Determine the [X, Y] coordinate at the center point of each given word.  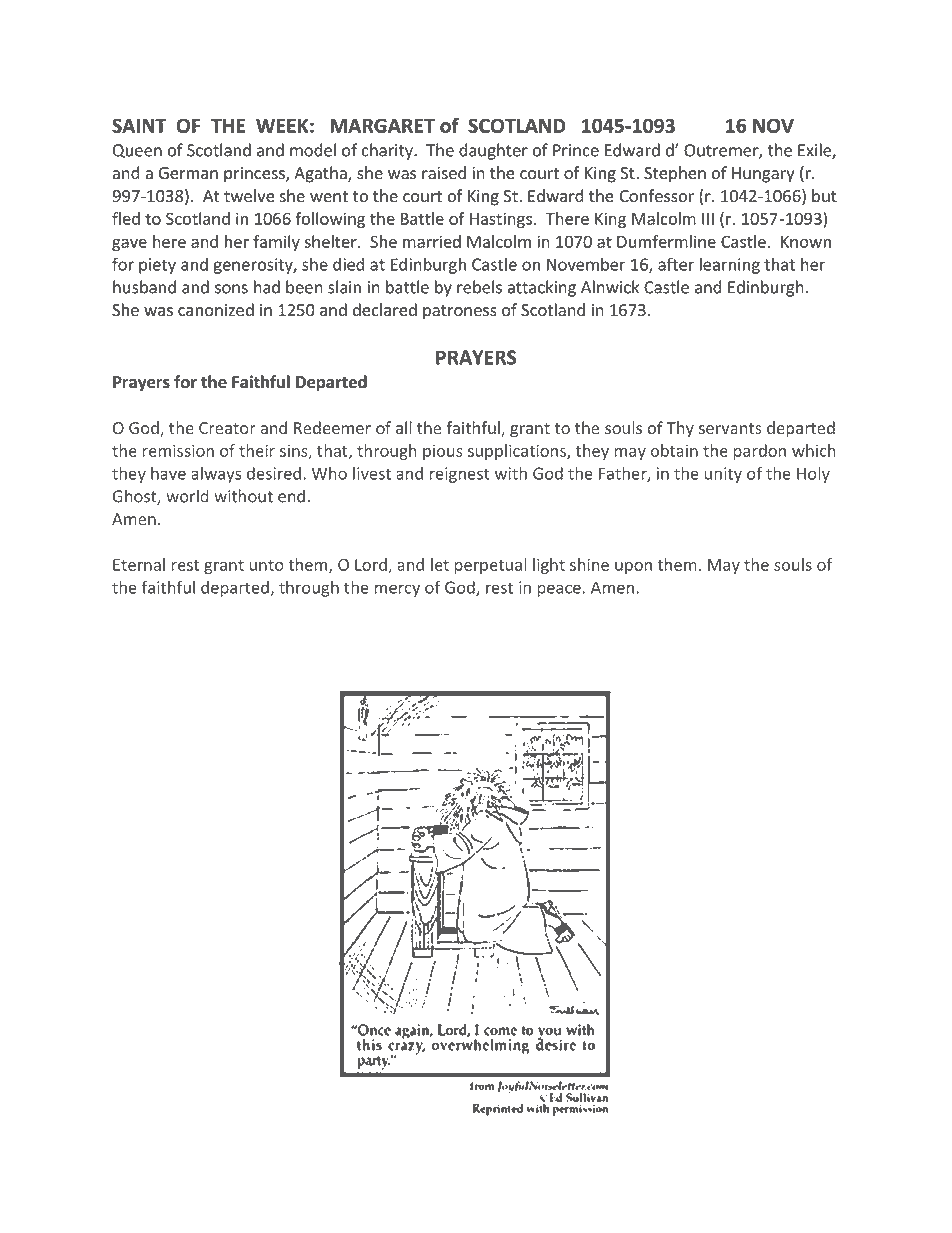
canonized [216, 310]
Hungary [763, 175]
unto [267, 565]
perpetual [490, 566]
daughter [493, 151]
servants [730, 428]
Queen [137, 151]
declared [385, 310]
